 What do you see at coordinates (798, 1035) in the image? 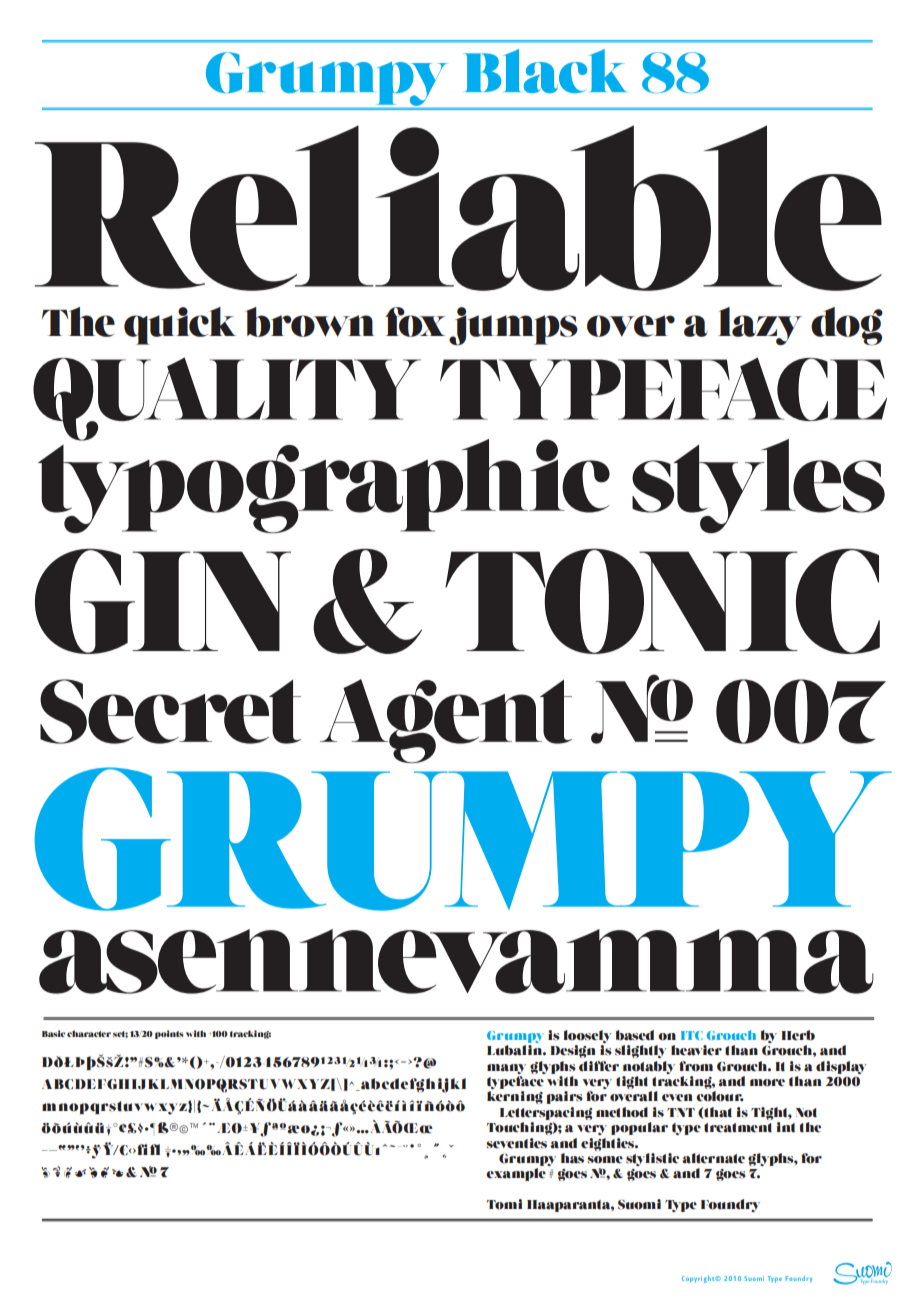
I see `Herb` at bounding box center [798, 1035].
